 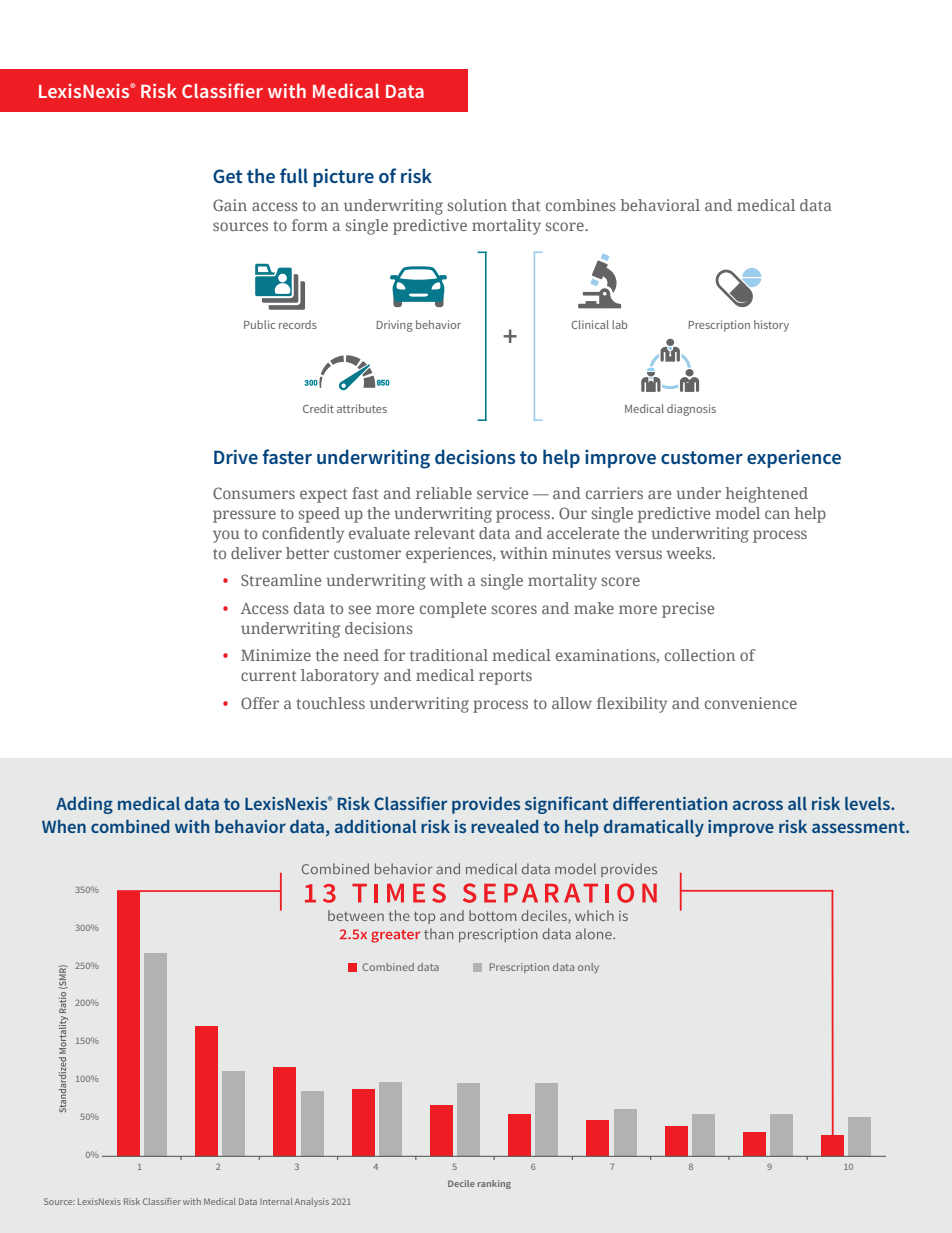 I want to click on Internal, so click(x=276, y=1201).
